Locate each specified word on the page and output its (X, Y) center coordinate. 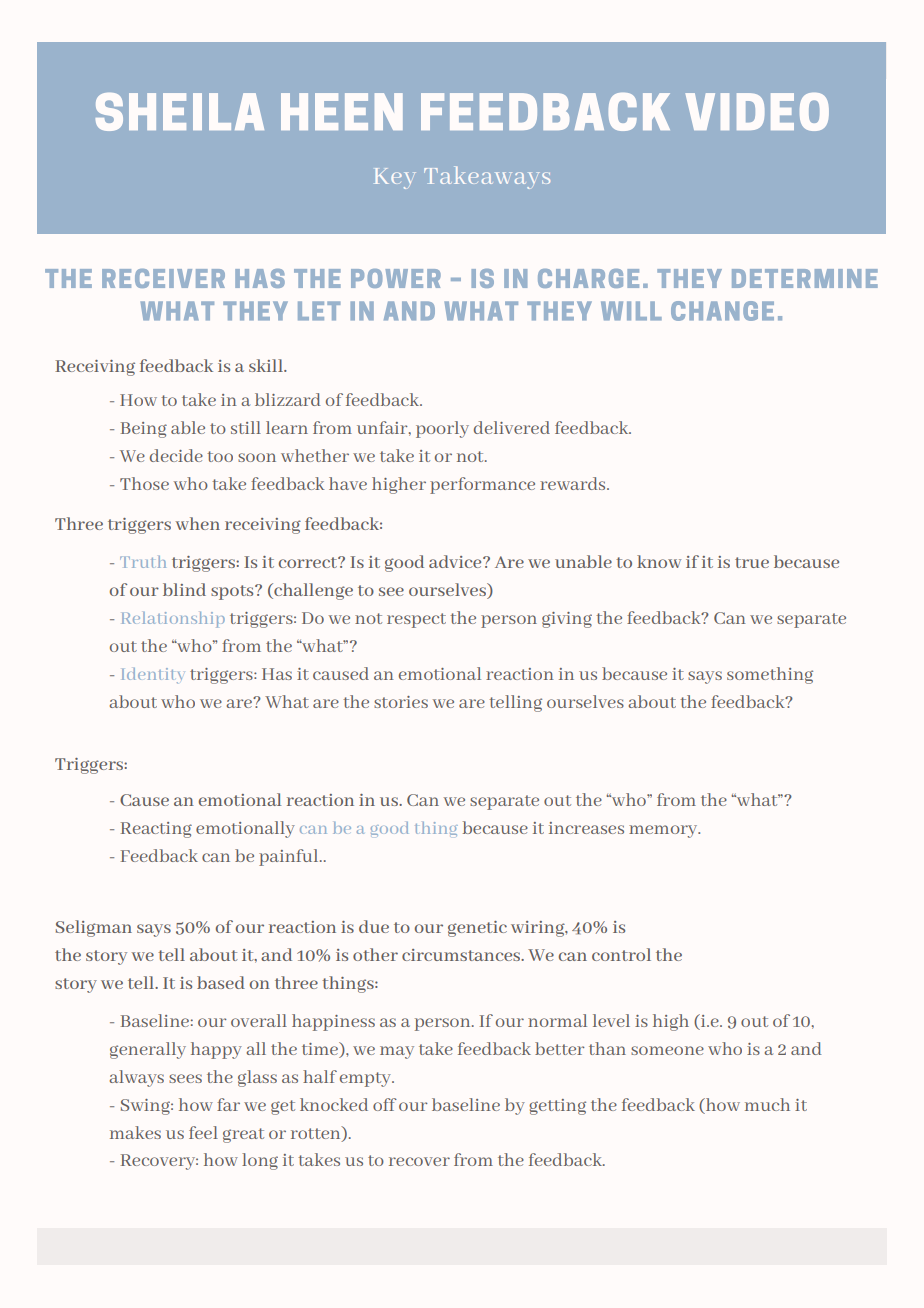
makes (135, 1132)
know (659, 561)
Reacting (156, 830)
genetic (477, 929)
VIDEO (757, 112)
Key (395, 178)
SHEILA (180, 112)
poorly (442, 429)
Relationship (173, 620)
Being (144, 430)
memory (664, 831)
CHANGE (722, 311)
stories (401, 702)
